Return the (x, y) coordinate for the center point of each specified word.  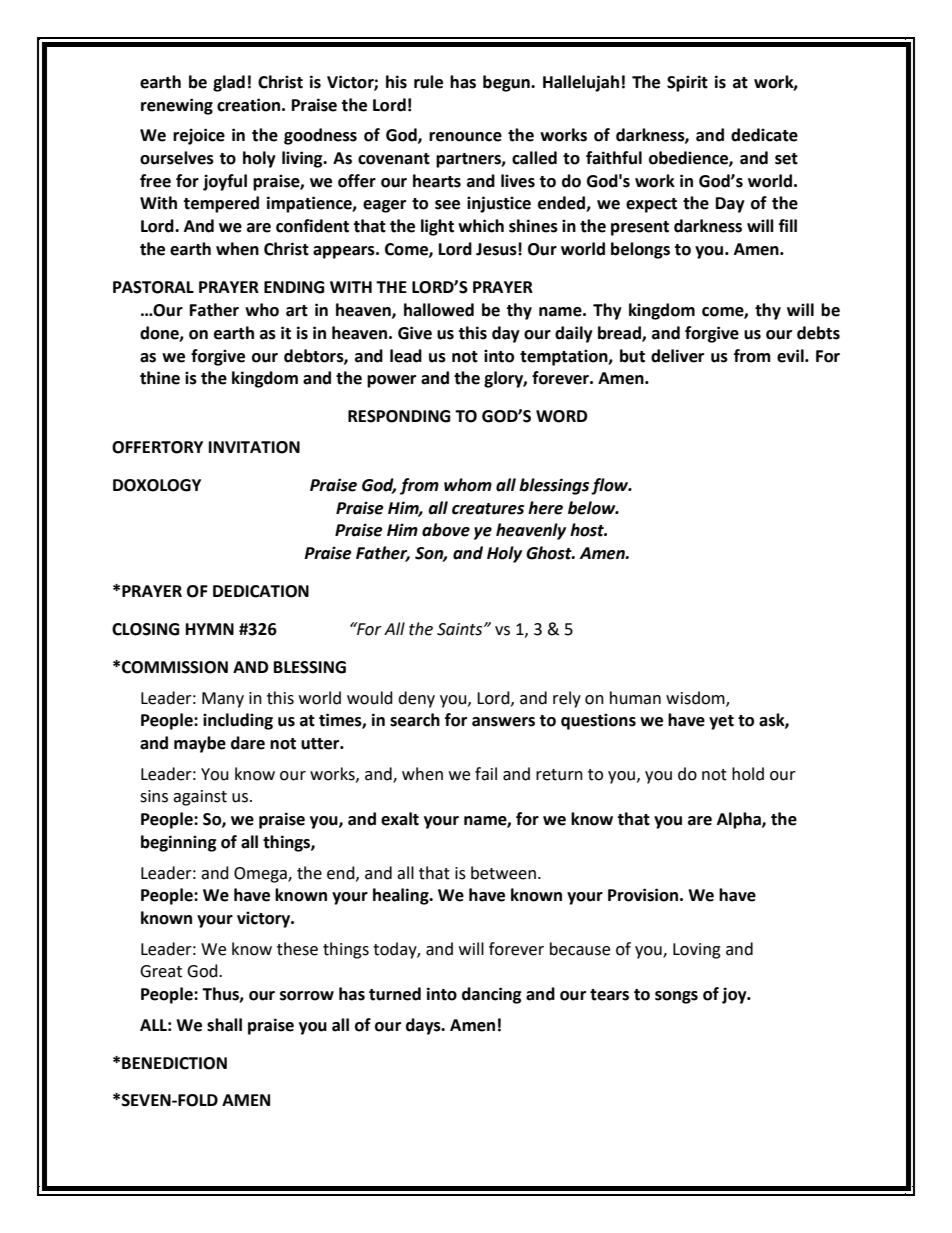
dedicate (764, 135)
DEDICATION (261, 591)
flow (611, 486)
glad (229, 83)
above (446, 530)
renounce (465, 137)
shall (224, 1025)
